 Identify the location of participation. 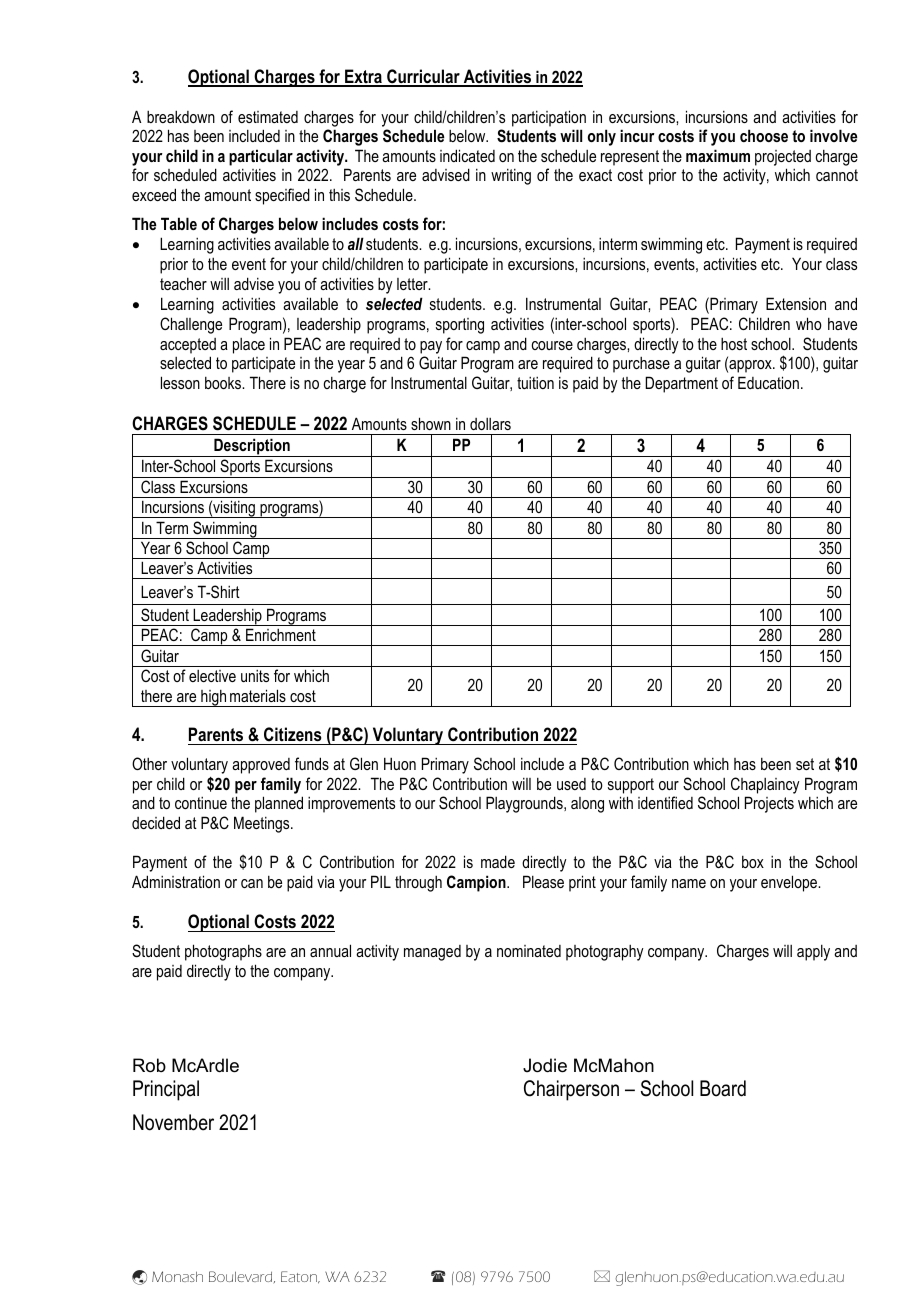
(549, 118).
